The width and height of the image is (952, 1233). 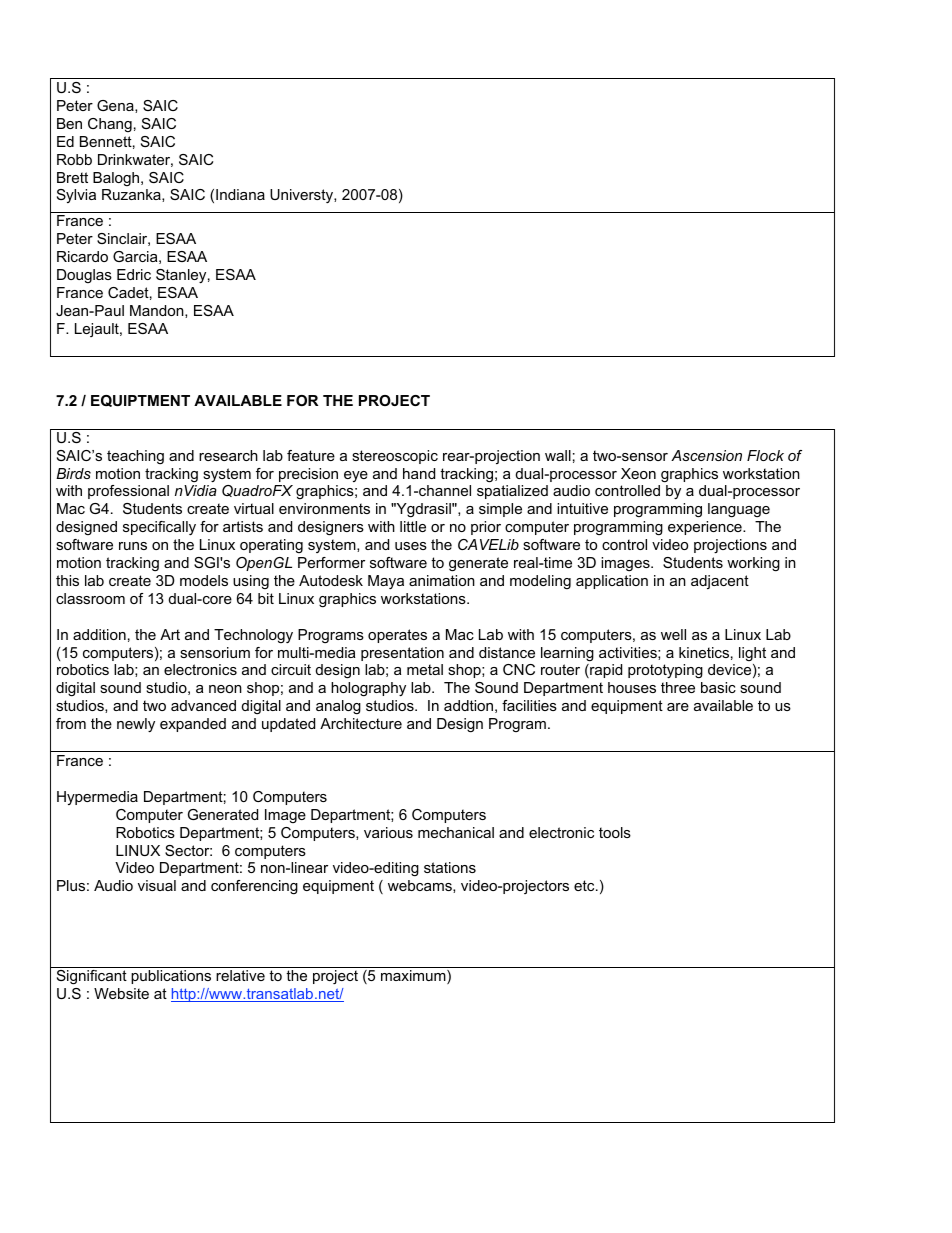 I want to click on professional, so click(x=128, y=492).
